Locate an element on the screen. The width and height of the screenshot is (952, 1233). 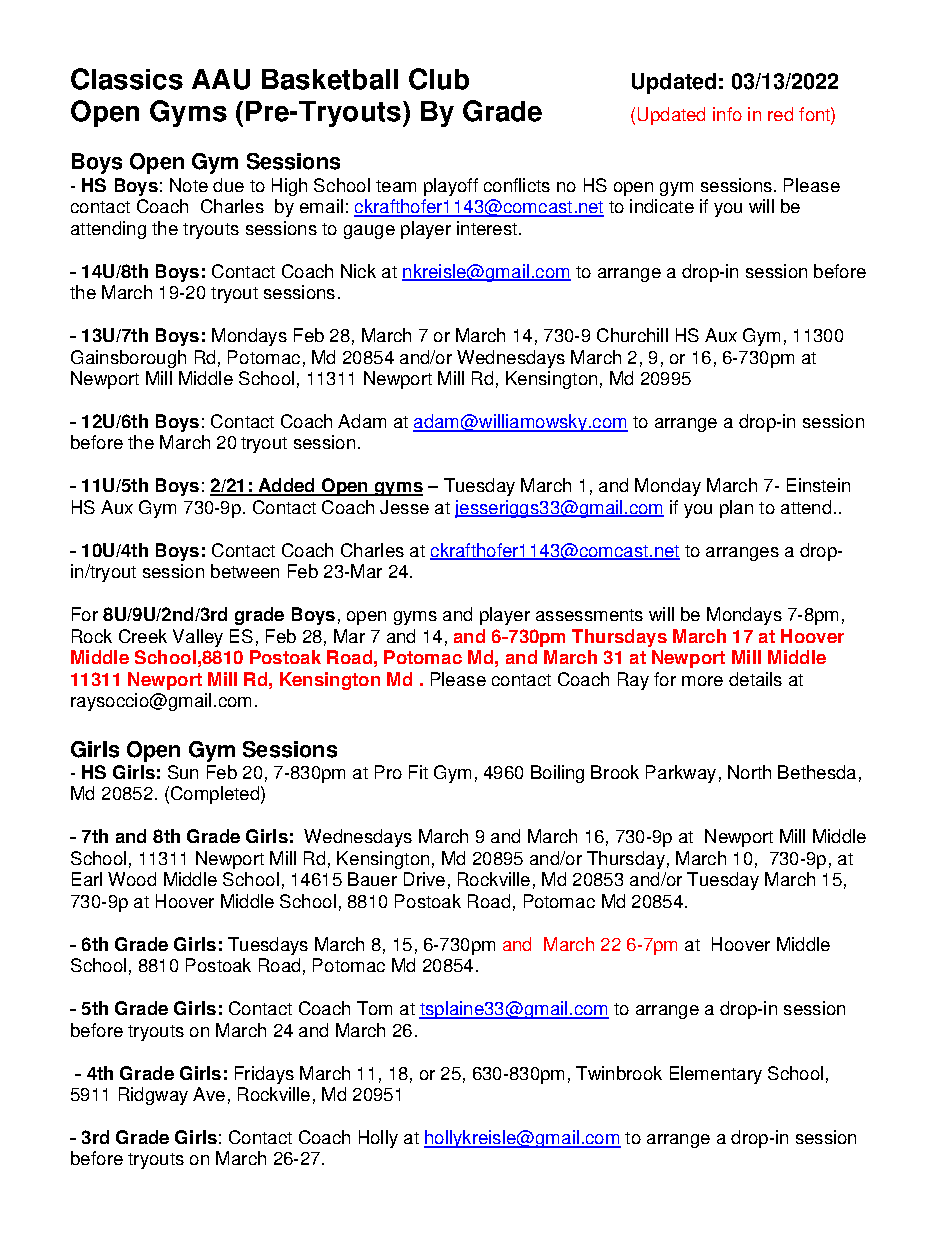
Nick is located at coordinates (358, 271).
